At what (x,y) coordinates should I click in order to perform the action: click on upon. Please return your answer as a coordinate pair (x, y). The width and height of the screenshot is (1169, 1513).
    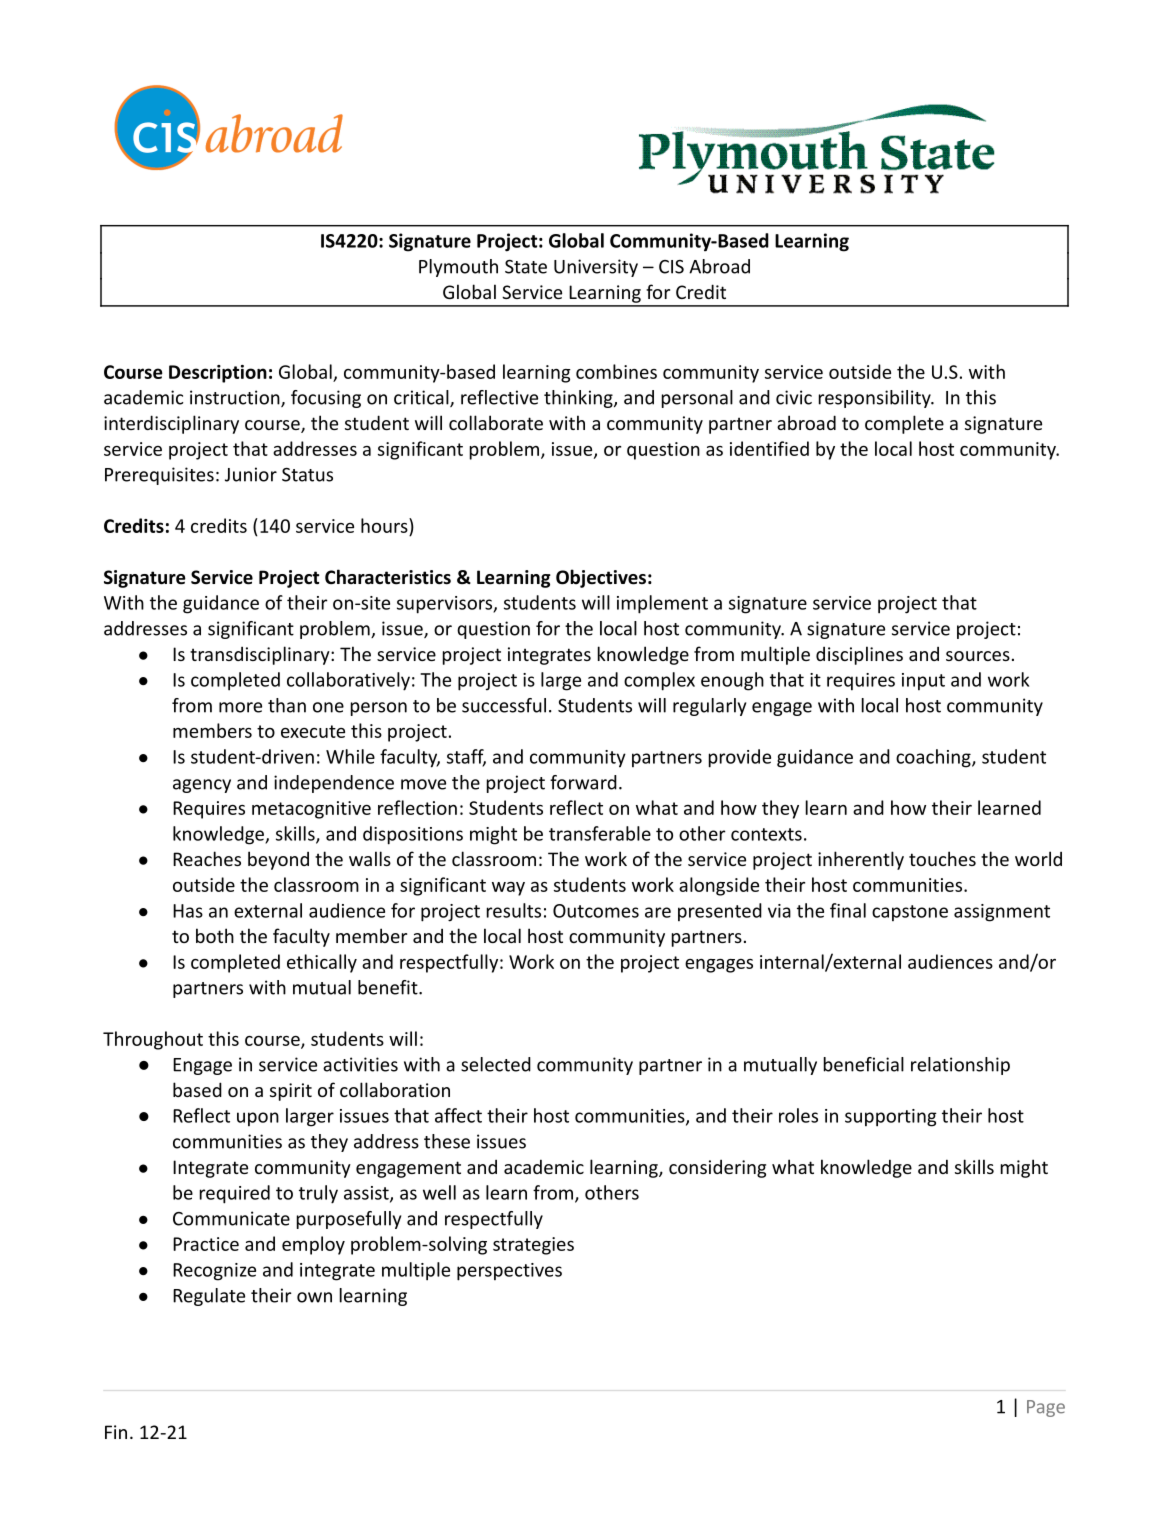
    Looking at the image, I should click on (258, 1119).
